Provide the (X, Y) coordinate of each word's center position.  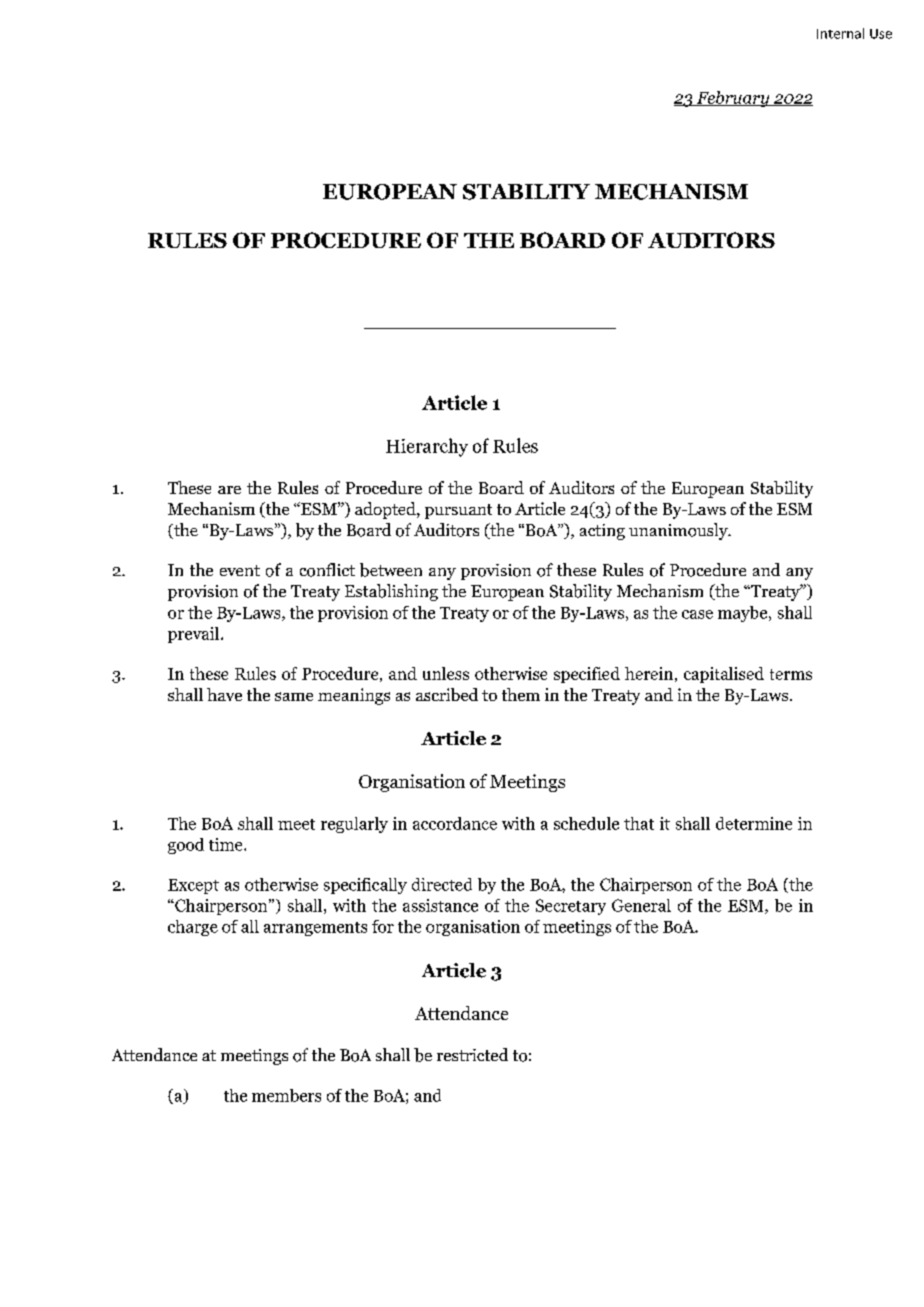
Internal (840, 33)
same (294, 696)
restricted (472, 1054)
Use (881, 34)
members (286, 1095)
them (521, 694)
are (229, 490)
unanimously (679, 531)
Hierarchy (427, 447)
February (733, 99)
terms (791, 674)
